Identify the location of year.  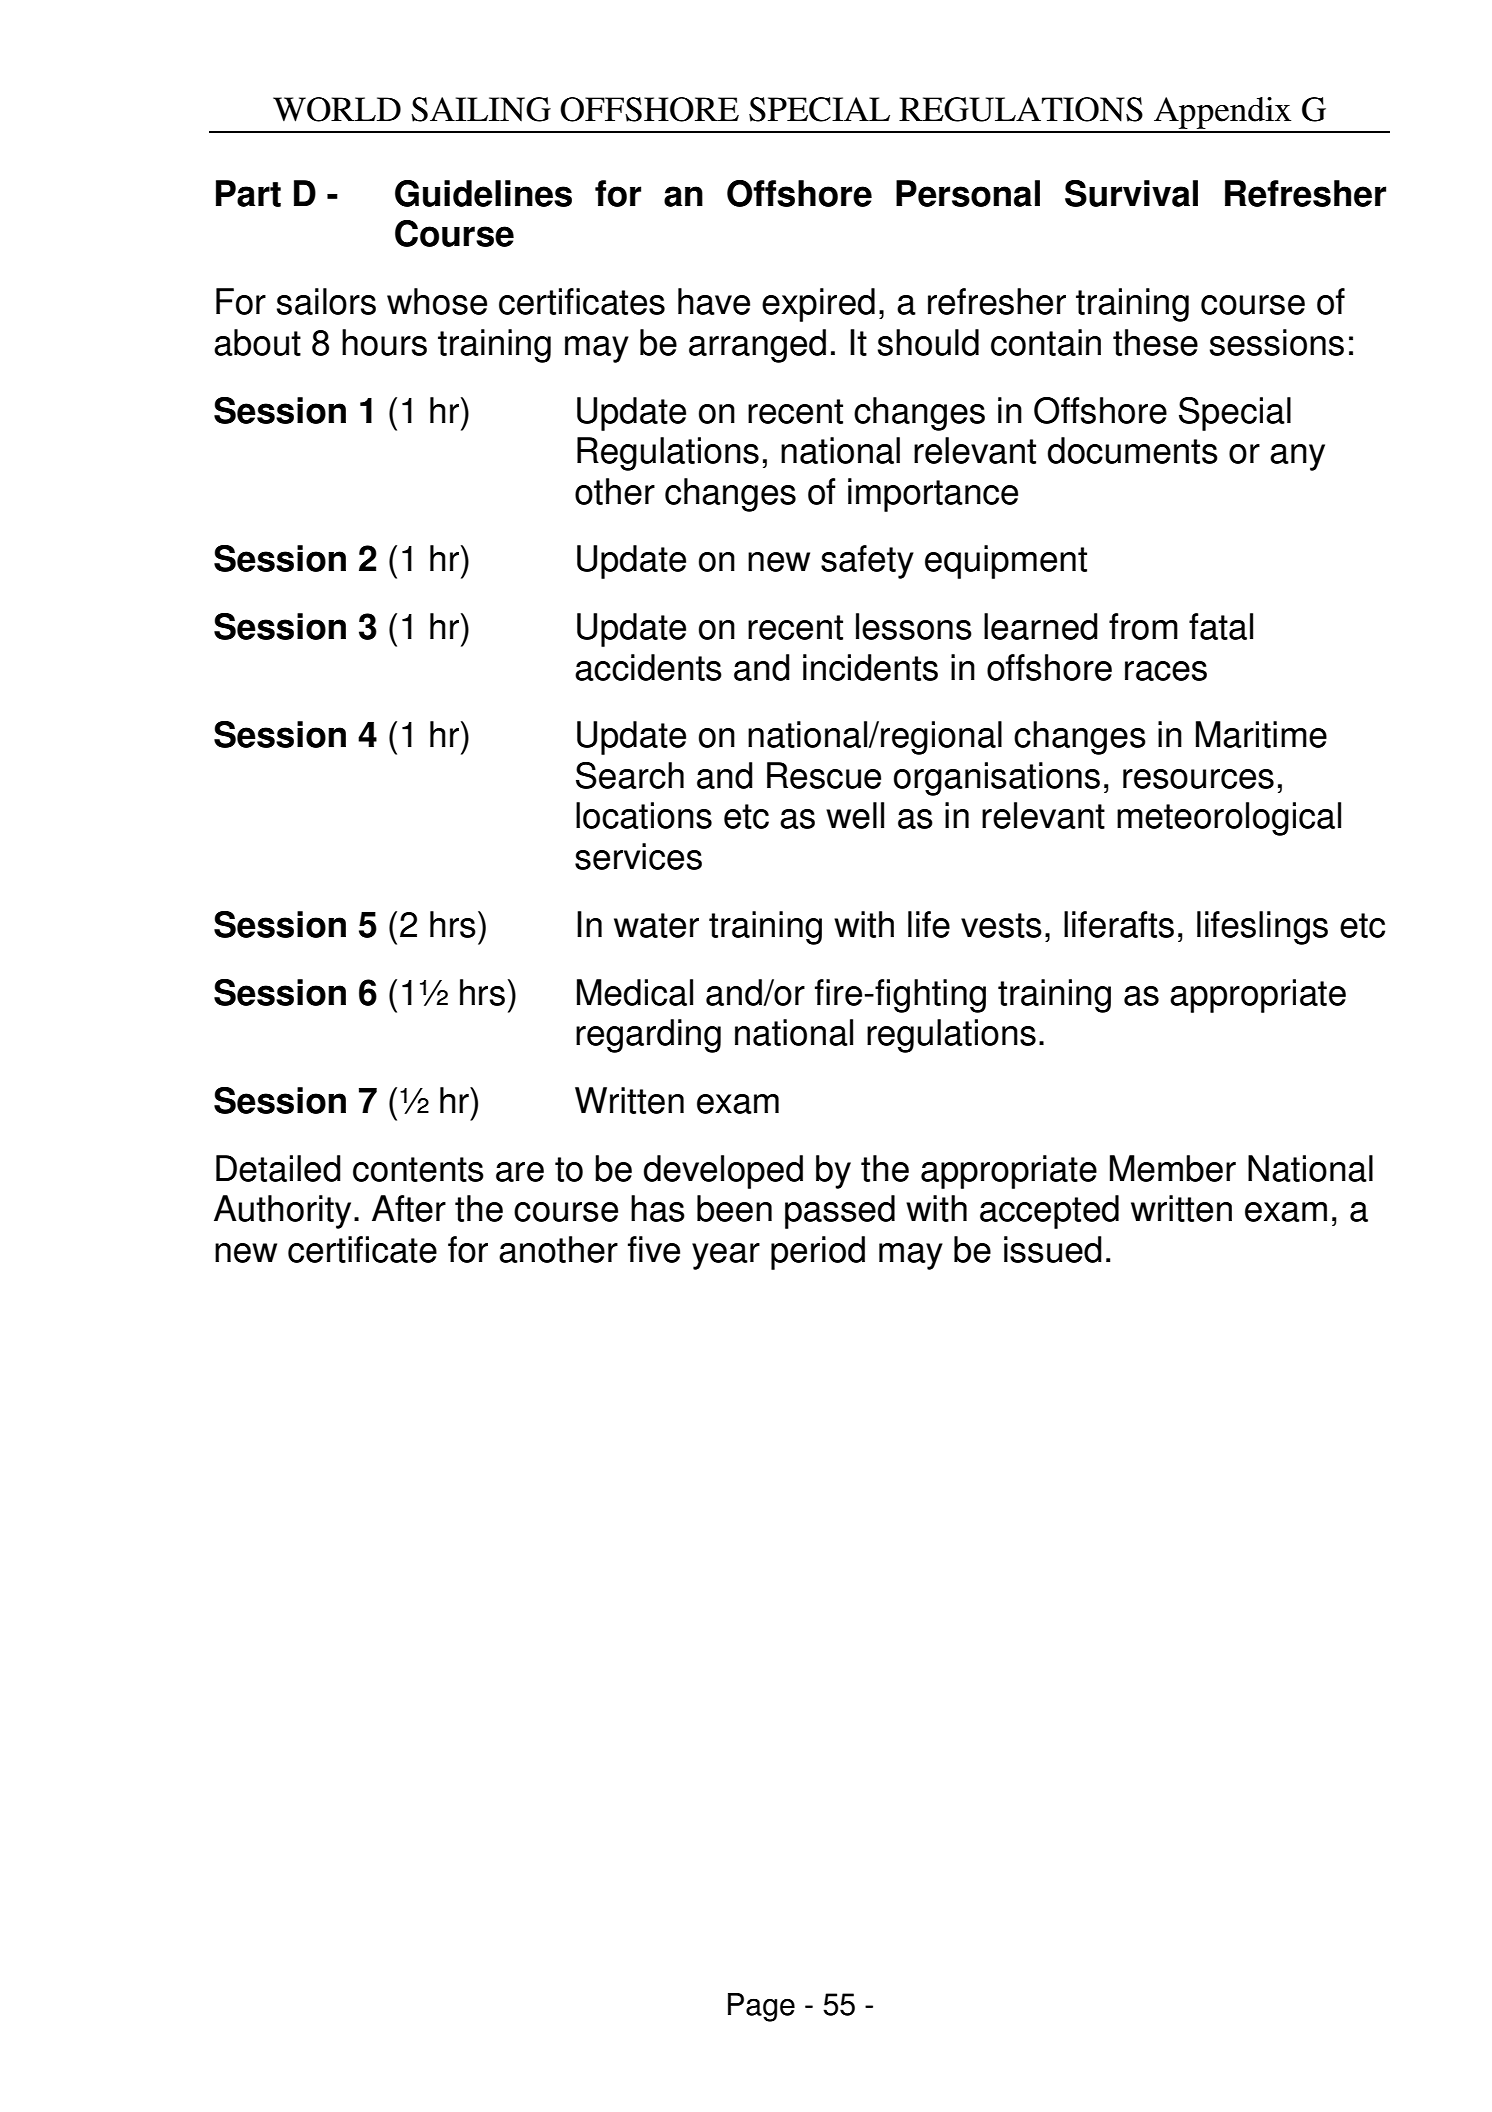
(726, 1256).
